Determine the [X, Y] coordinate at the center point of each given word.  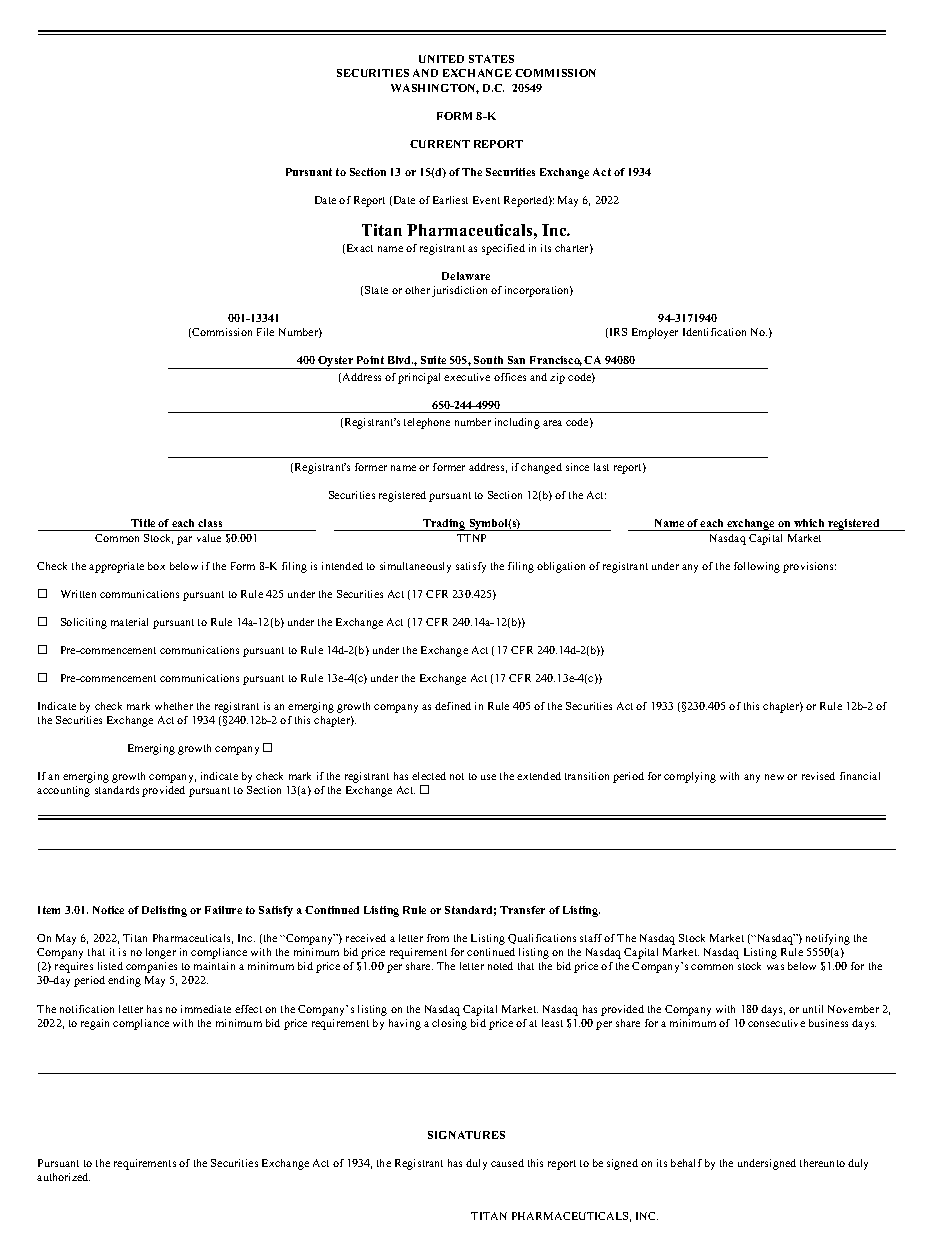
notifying [828, 939]
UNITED [441, 59]
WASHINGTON [435, 89]
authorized [63, 1177]
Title [143, 523]
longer [161, 953]
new [774, 777]
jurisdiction [459, 291]
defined [453, 706]
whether [174, 706]
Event [486, 200]
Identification [714, 332]
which [809, 523]
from [438, 938]
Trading [444, 525]
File [265, 332]
